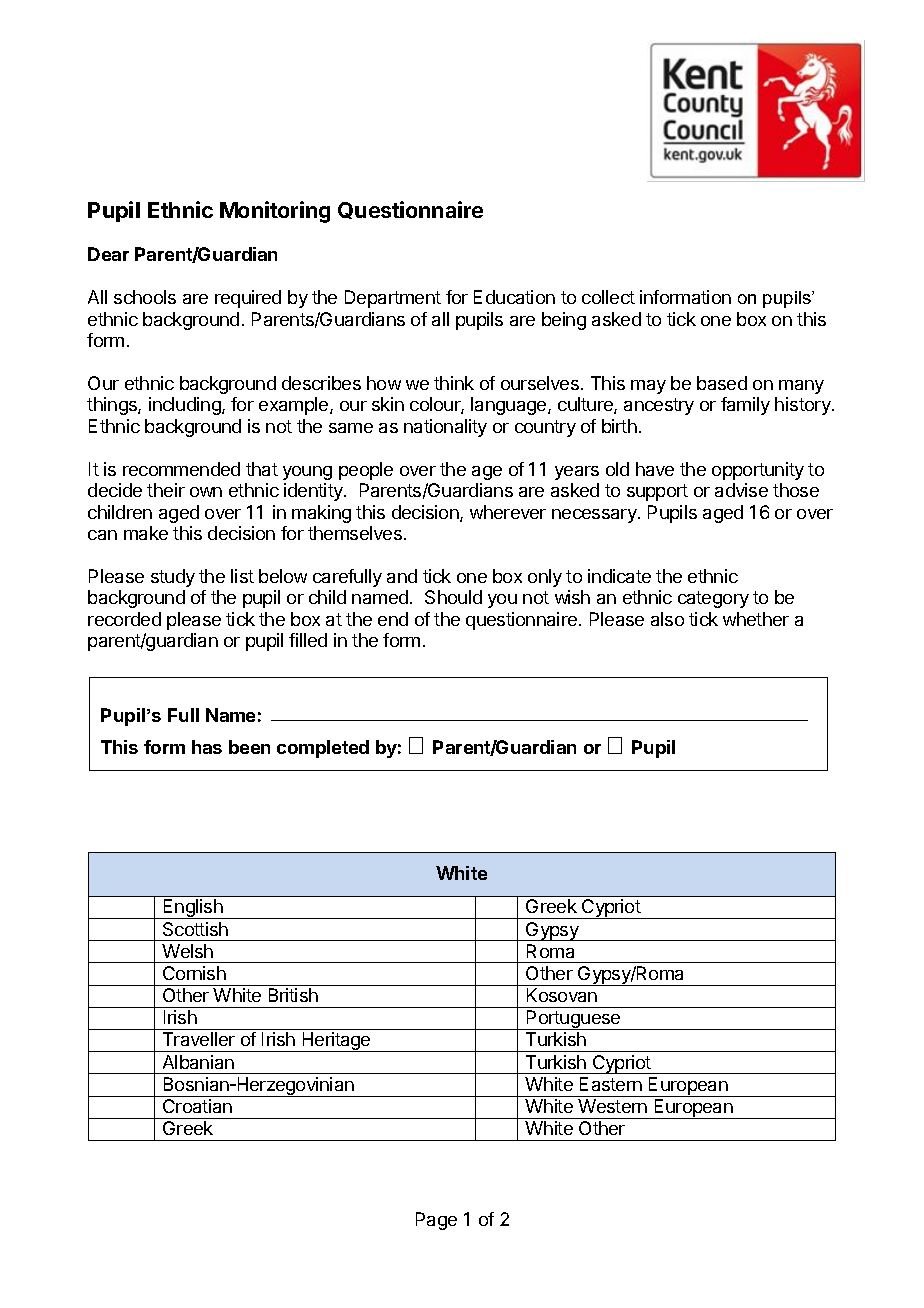 The width and height of the page is (924, 1308). I want to click on Education, so click(514, 297).
